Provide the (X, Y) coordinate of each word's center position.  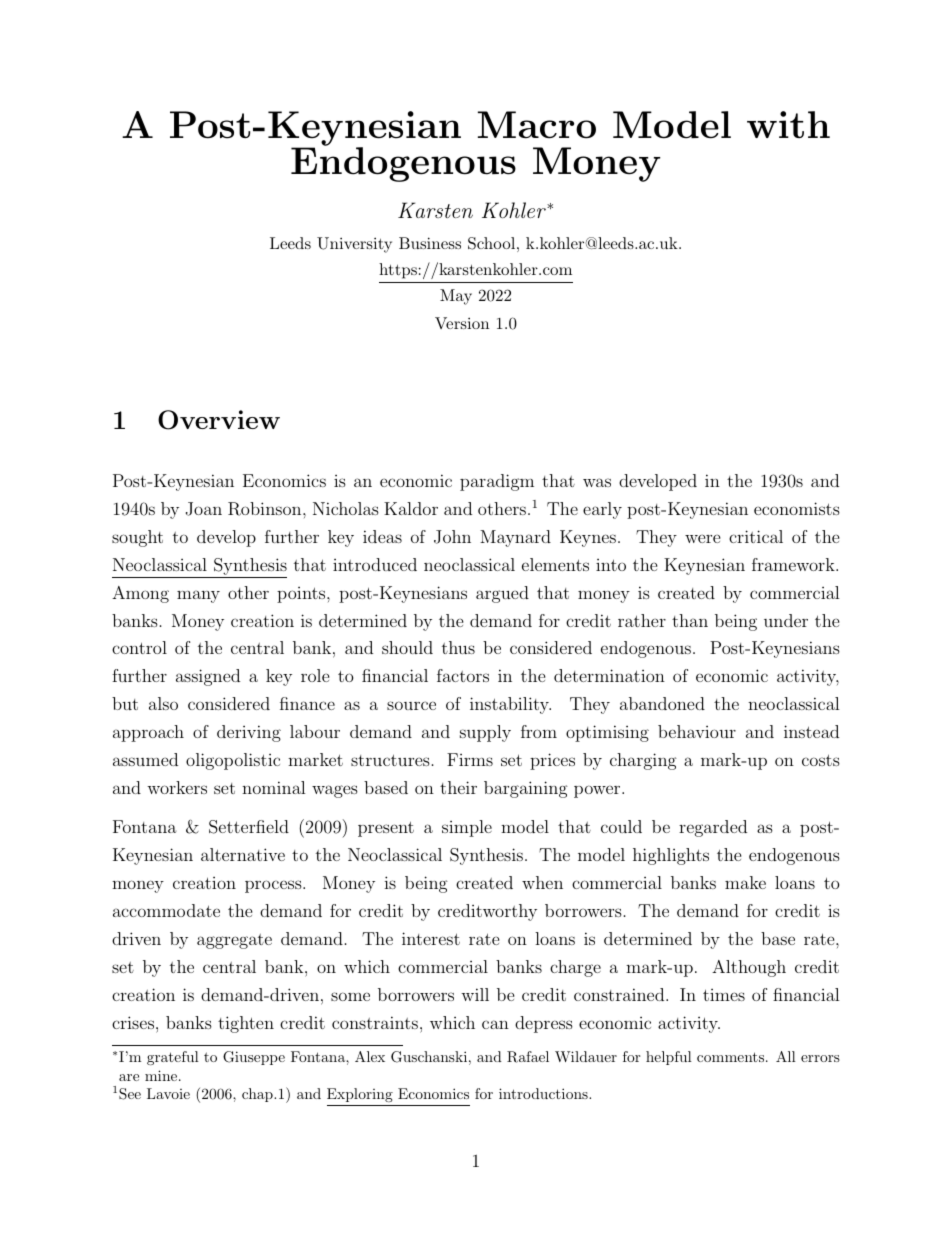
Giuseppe (254, 1058)
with (788, 124)
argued (502, 594)
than (690, 620)
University (354, 245)
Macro (537, 125)
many (198, 596)
